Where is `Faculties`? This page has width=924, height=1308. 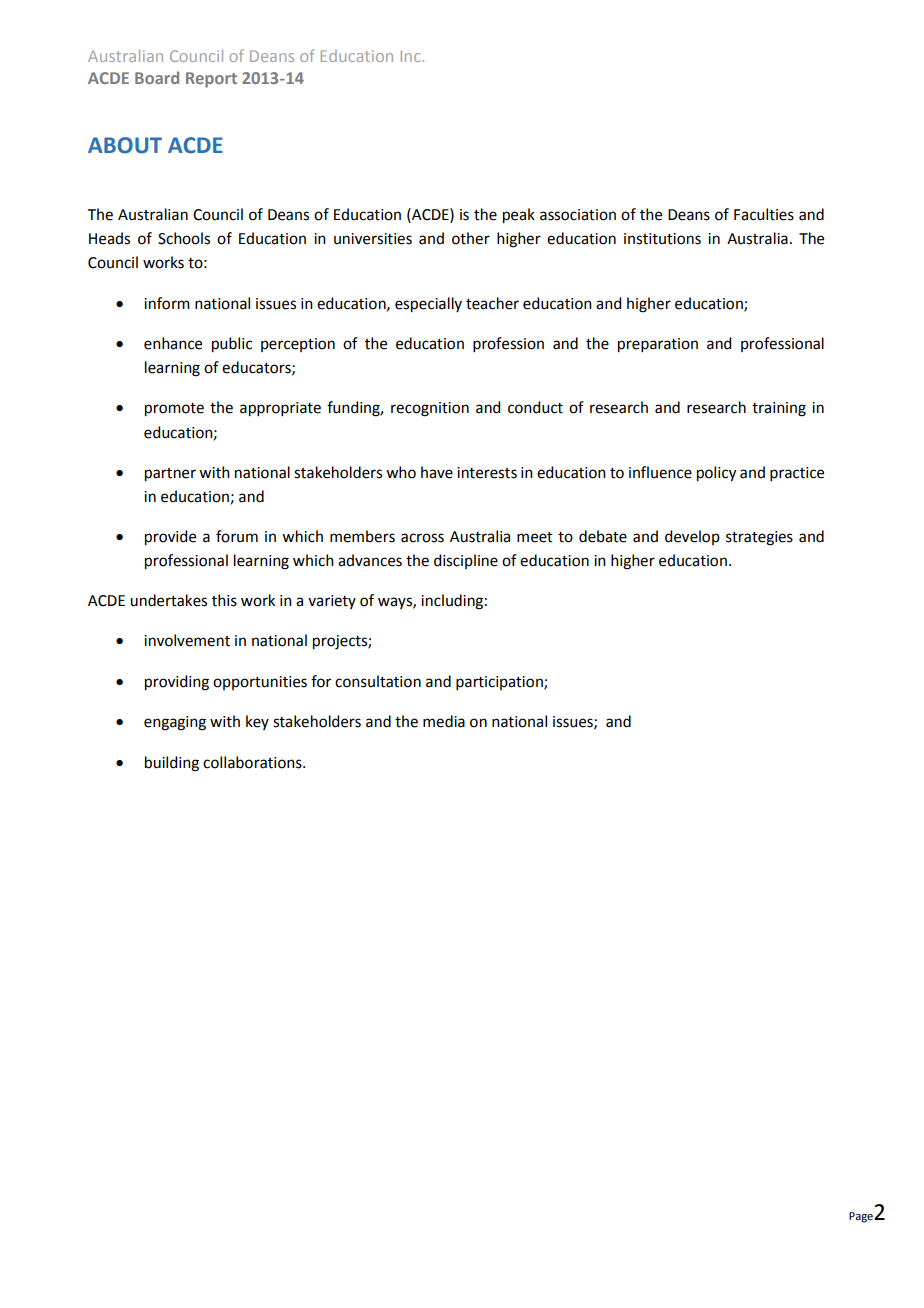
Faculties is located at coordinates (764, 214).
